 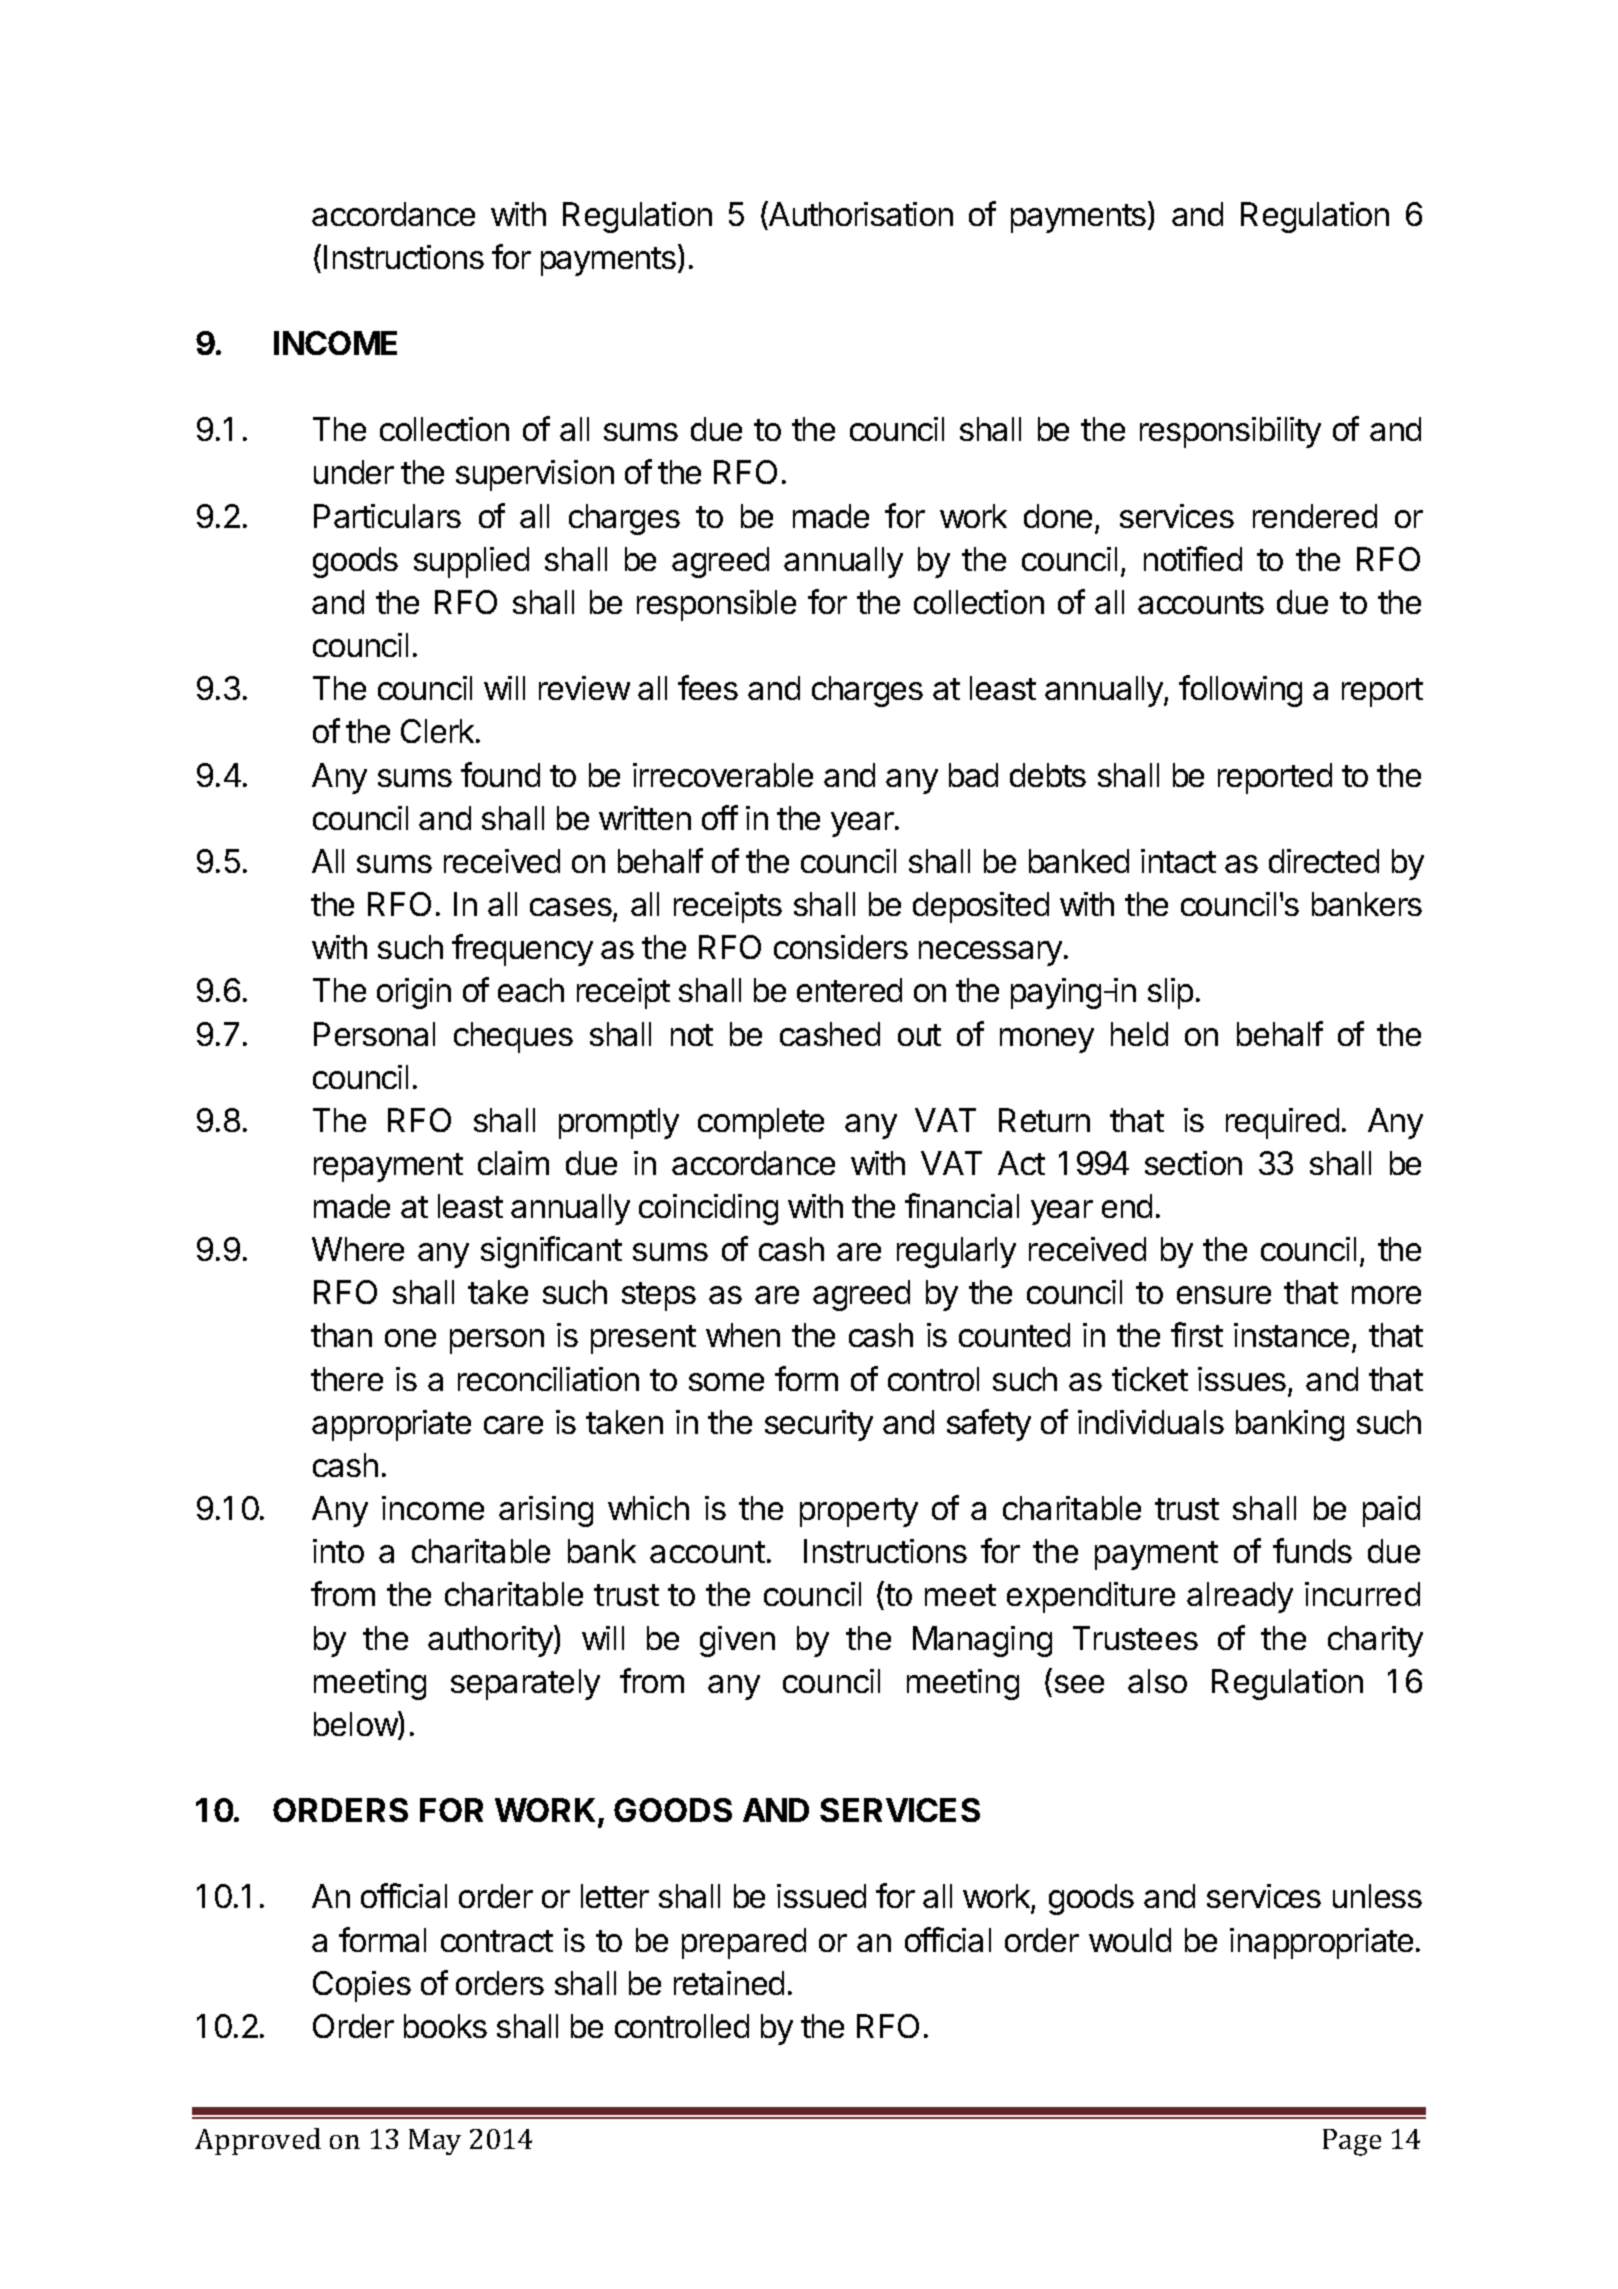 What do you see at coordinates (1230, 432) in the screenshot?
I see `responsibility` at bounding box center [1230, 432].
